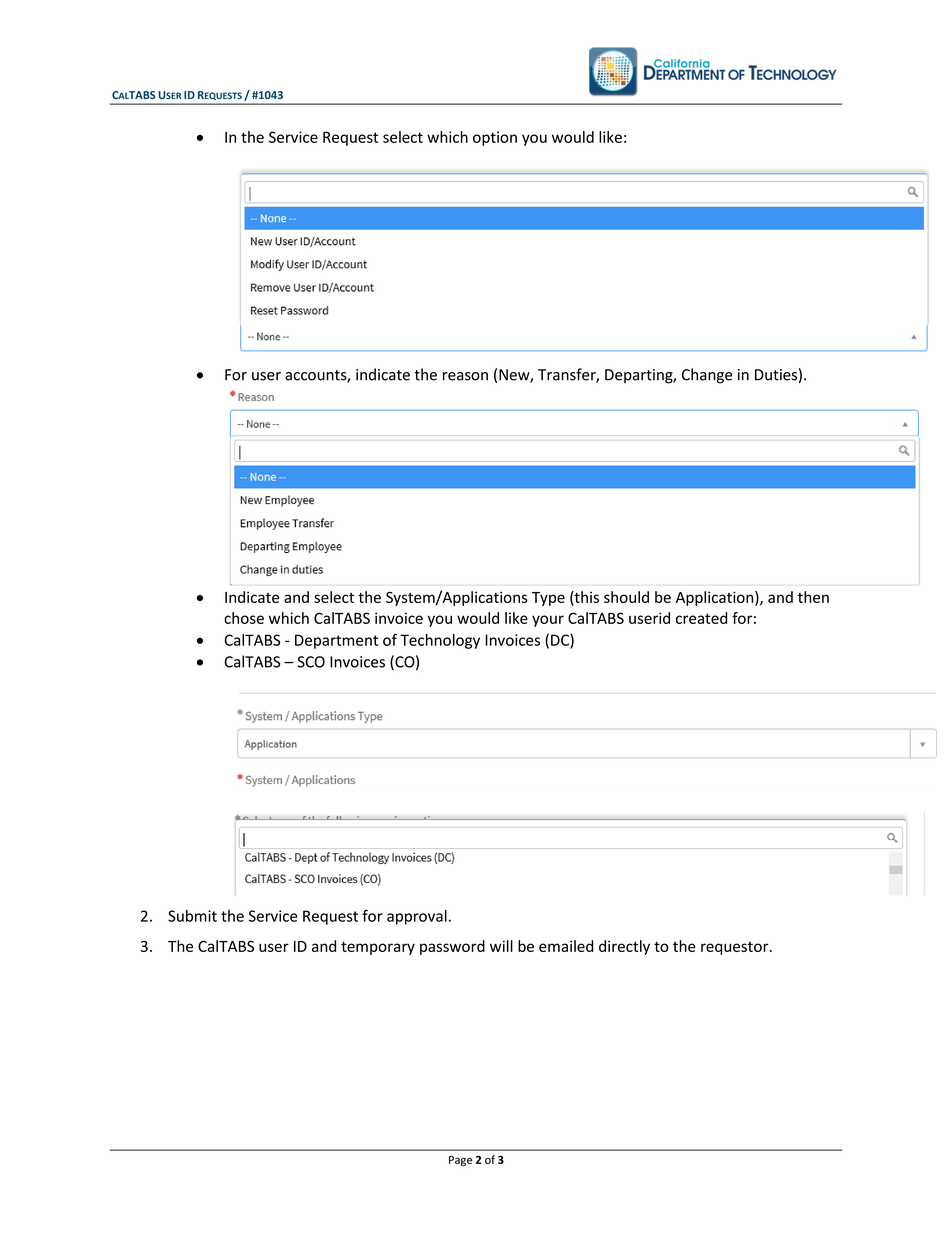 Image resolution: width=952 pixels, height=1233 pixels. Describe the element at coordinates (495, 138) in the screenshot. I see `option` at that location.
